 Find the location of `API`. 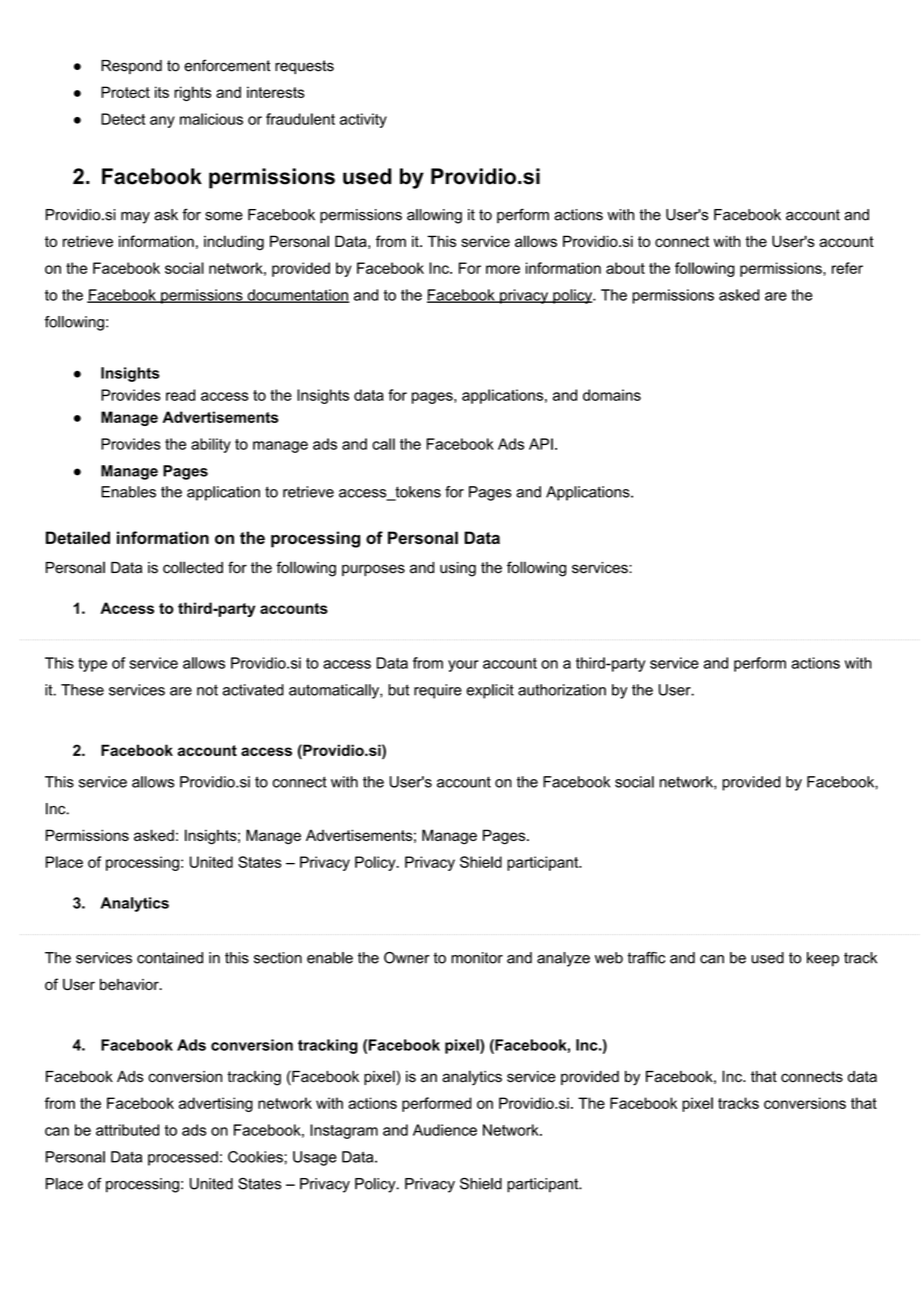

API is located at coordinates (541, 444).
